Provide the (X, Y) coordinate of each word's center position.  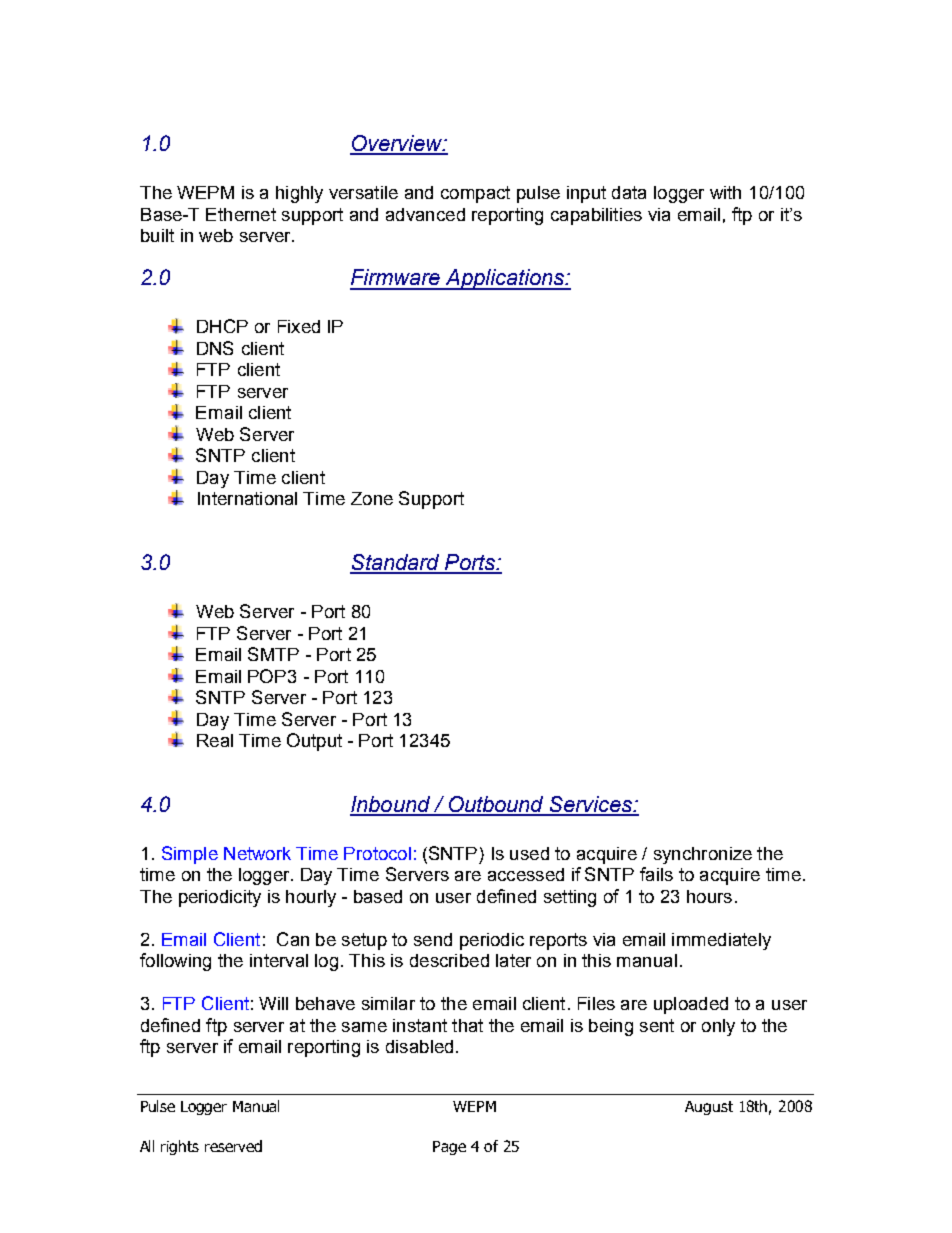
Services (591, 805)
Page (449, 1148)
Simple (190, 855)
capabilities (596, 216)
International (247, 498)
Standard (396, 563)
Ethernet (241, 214)
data (629, 192)
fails (656, 874)
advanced (425, 214)
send (433, 939)
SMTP (273, 654)
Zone (372, 498)
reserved (233, 1146)
